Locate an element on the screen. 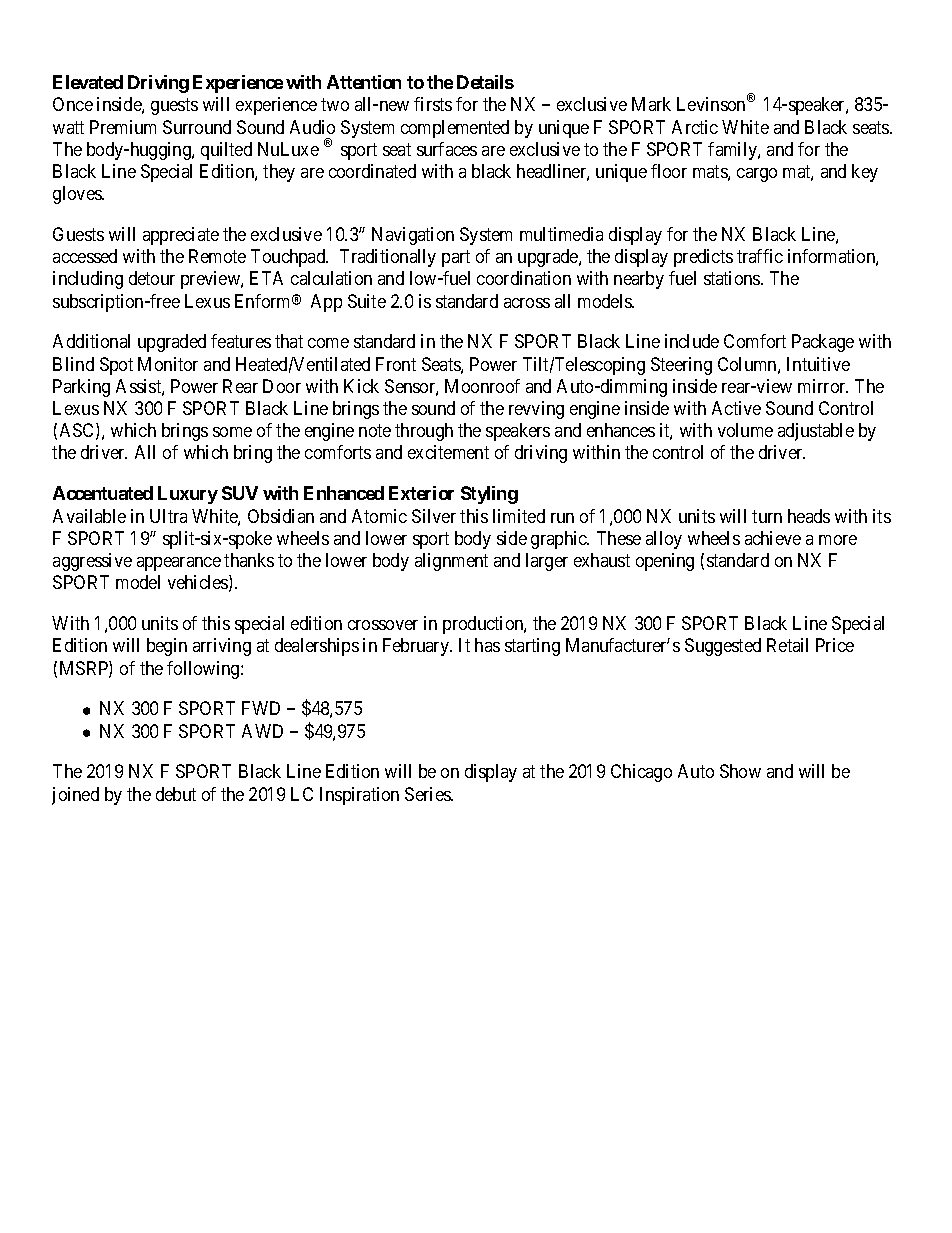 The height and width of the screenshot is (1233, 952). excitement is located at coordinates (448, 452).
